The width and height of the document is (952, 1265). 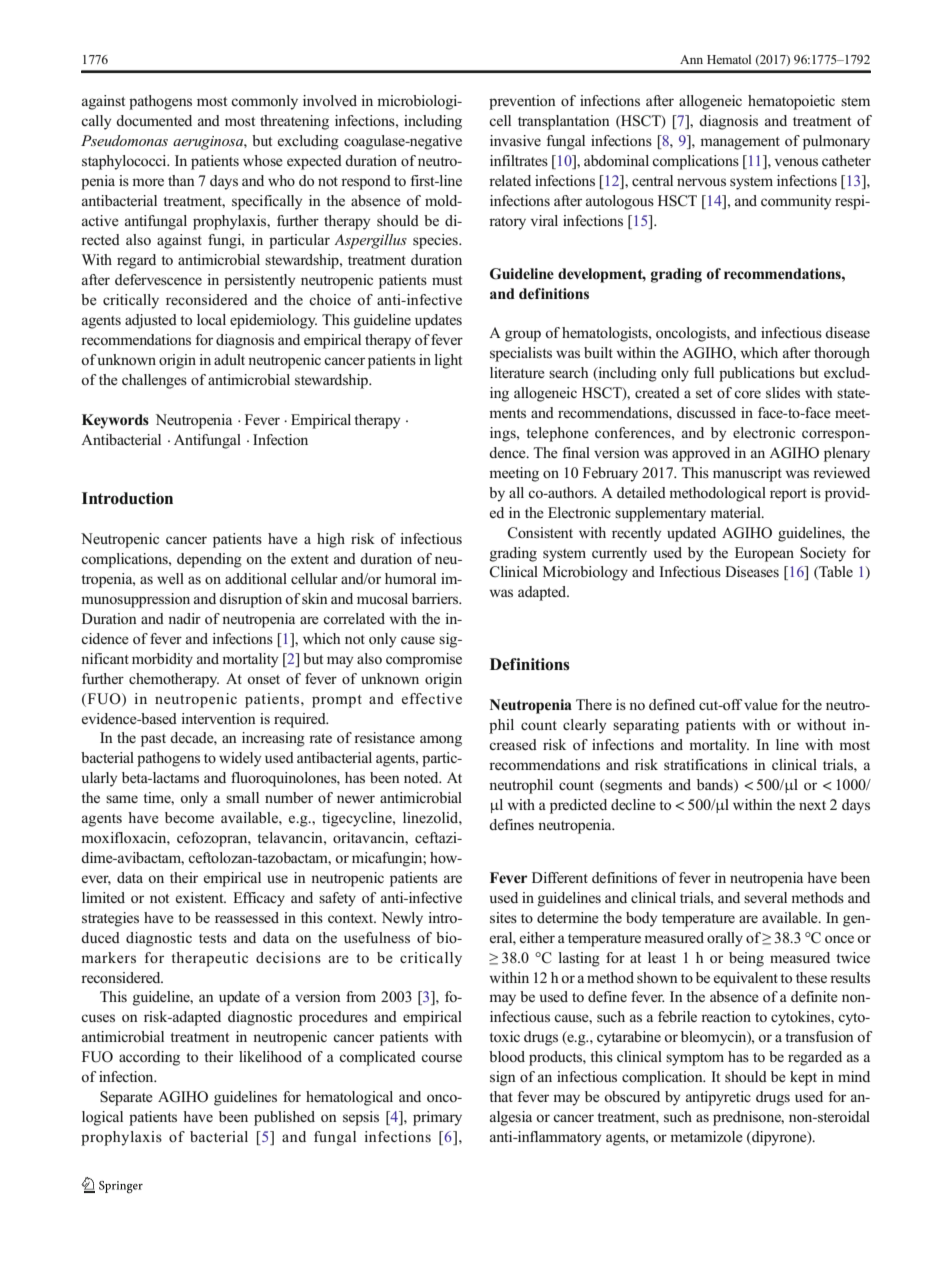 What do you see at coordinates (764, 554) in the document?
I see `European` at bounding box center [764, 554].
